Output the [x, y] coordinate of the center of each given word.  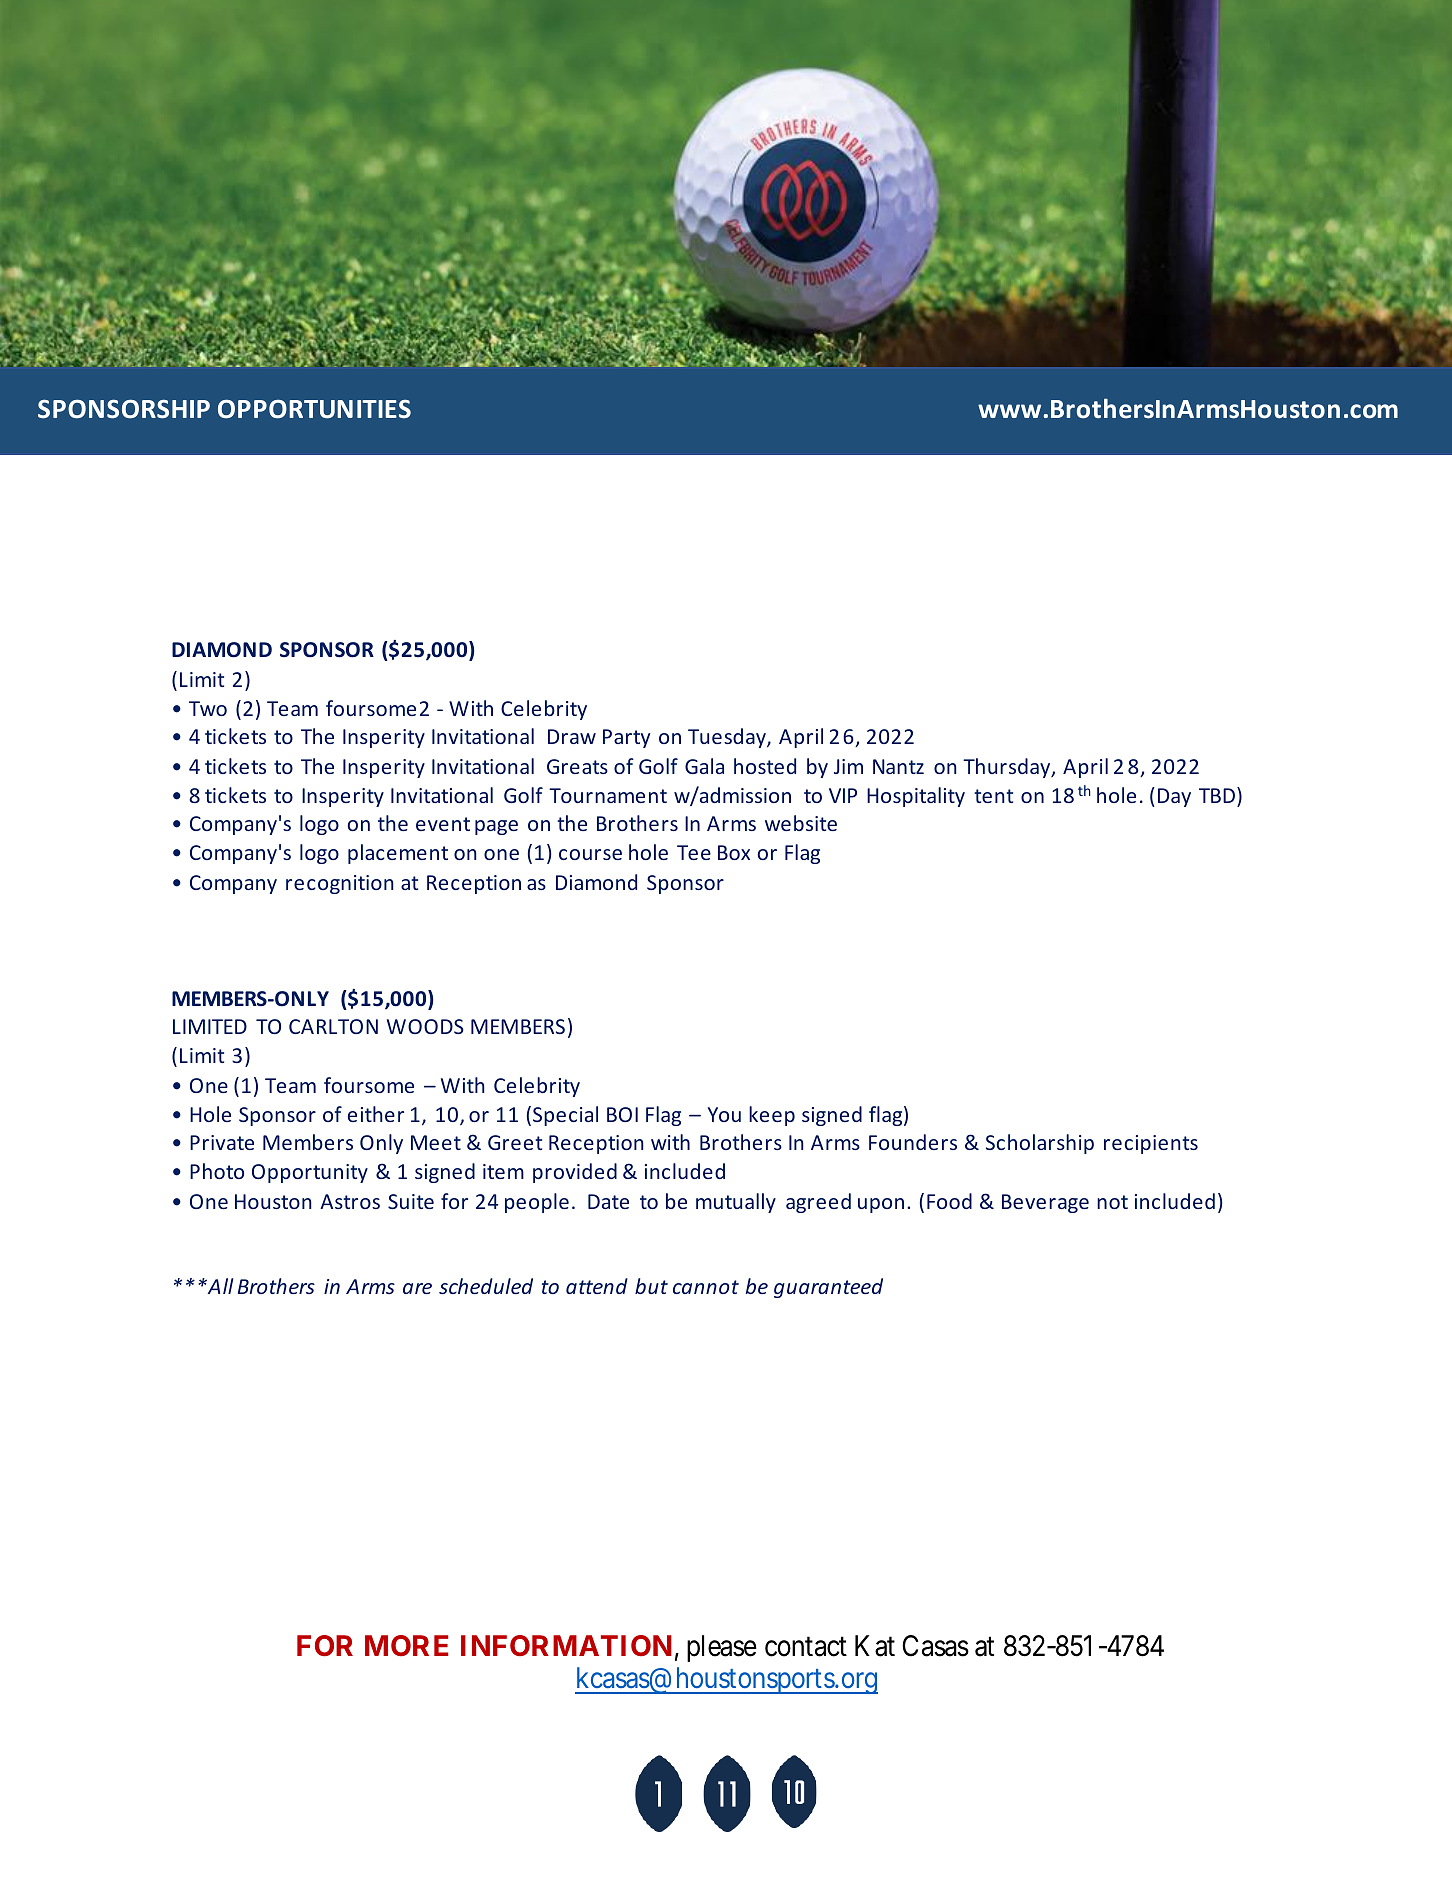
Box [734, 852]
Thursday [1008, 768]
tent [993, 796]
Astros [350, 1201]
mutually [736, 1203]
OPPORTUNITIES [314, 409]
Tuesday [728, 738]
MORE [407, 1645]
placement [398, 854]
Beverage [1045, 1203]
